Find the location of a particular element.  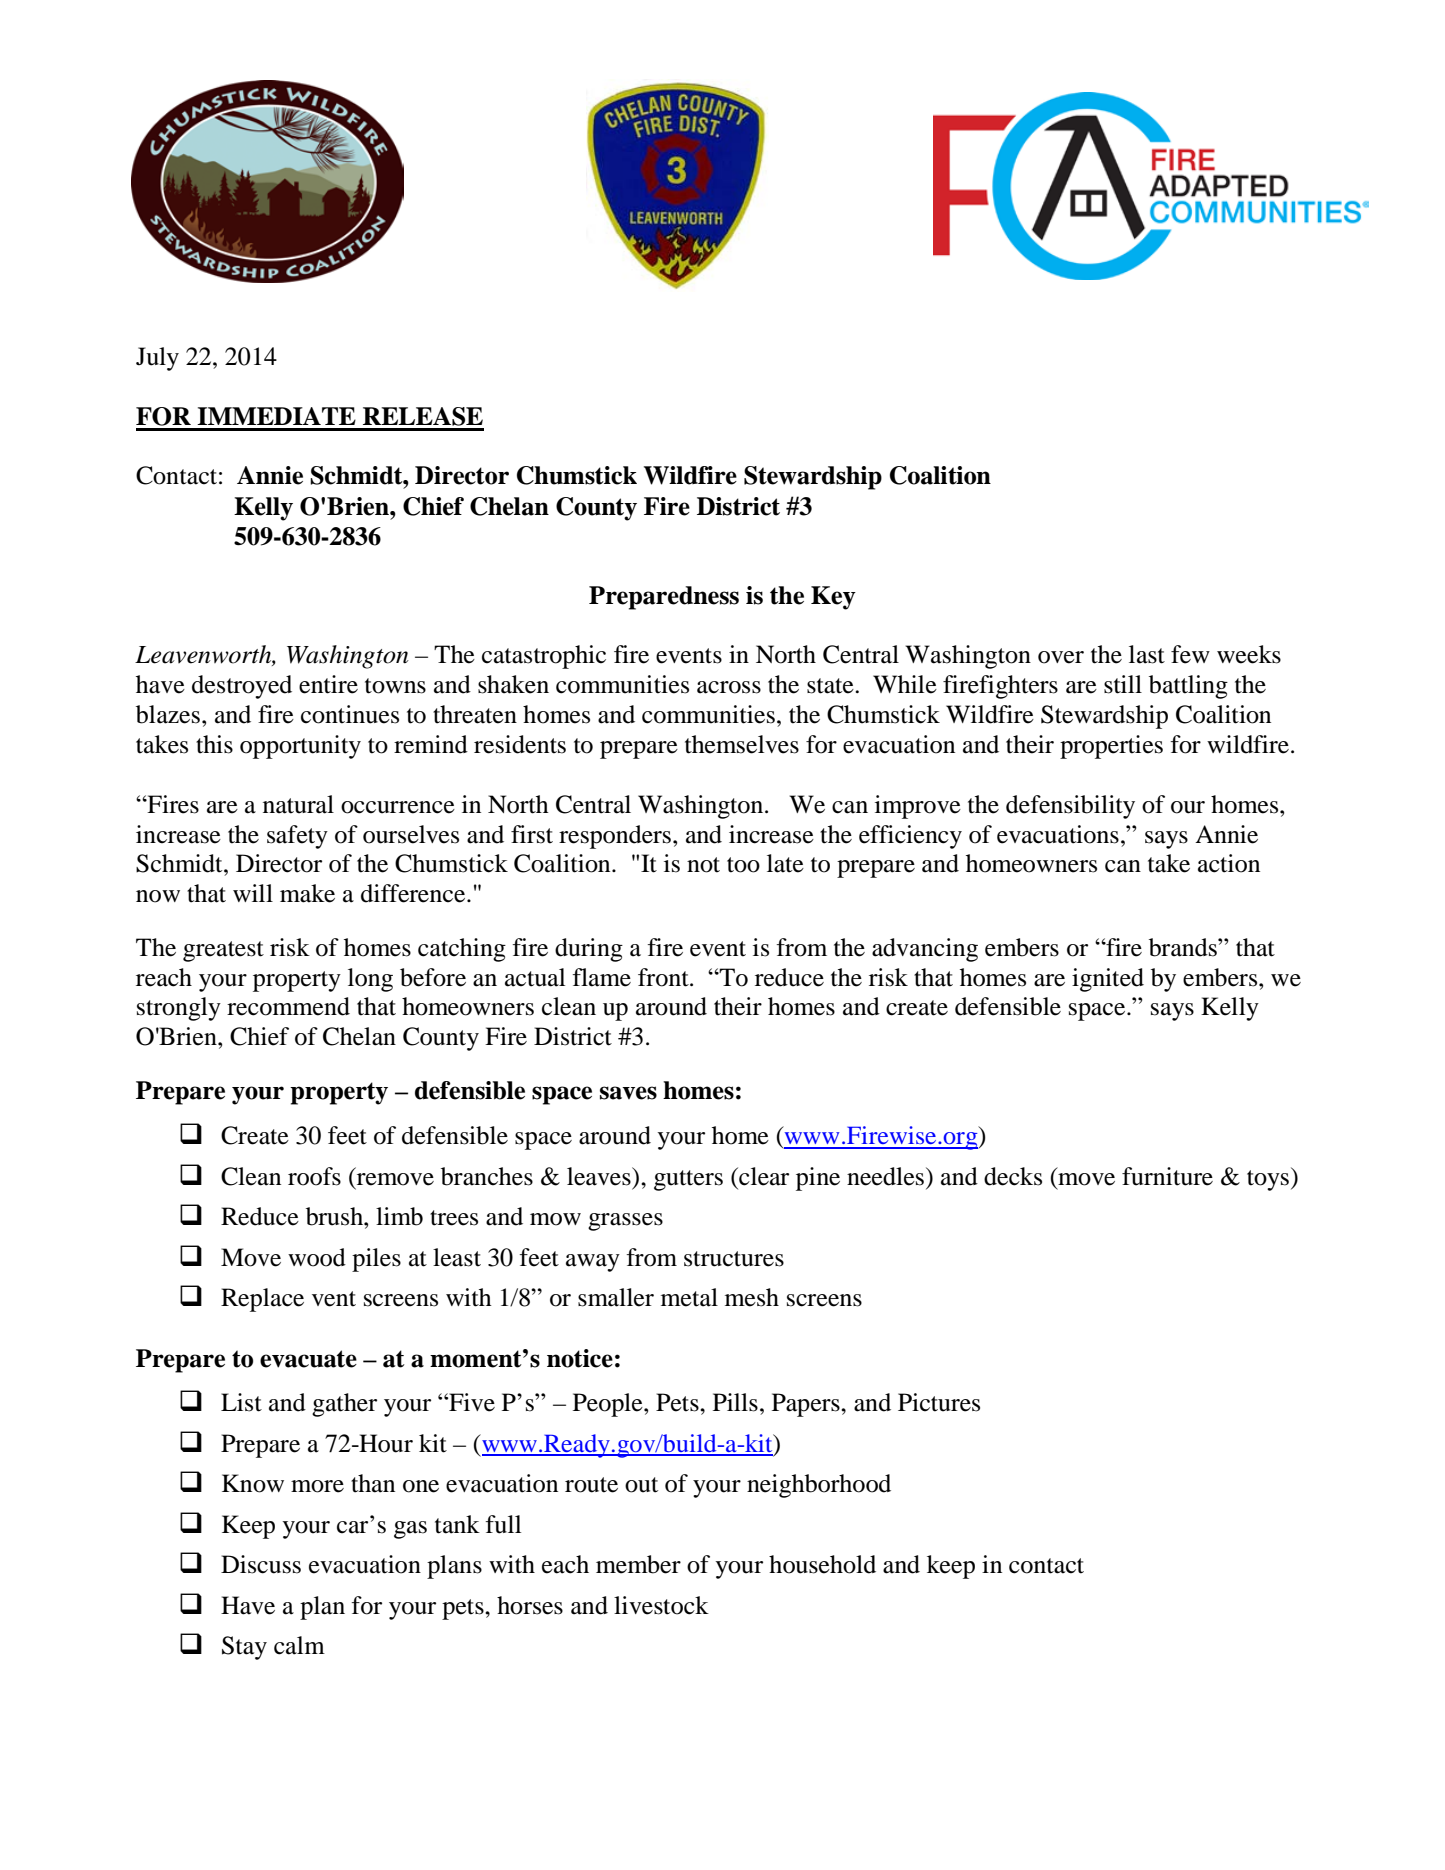

furniture is located at coordinates (1167, 1176).
